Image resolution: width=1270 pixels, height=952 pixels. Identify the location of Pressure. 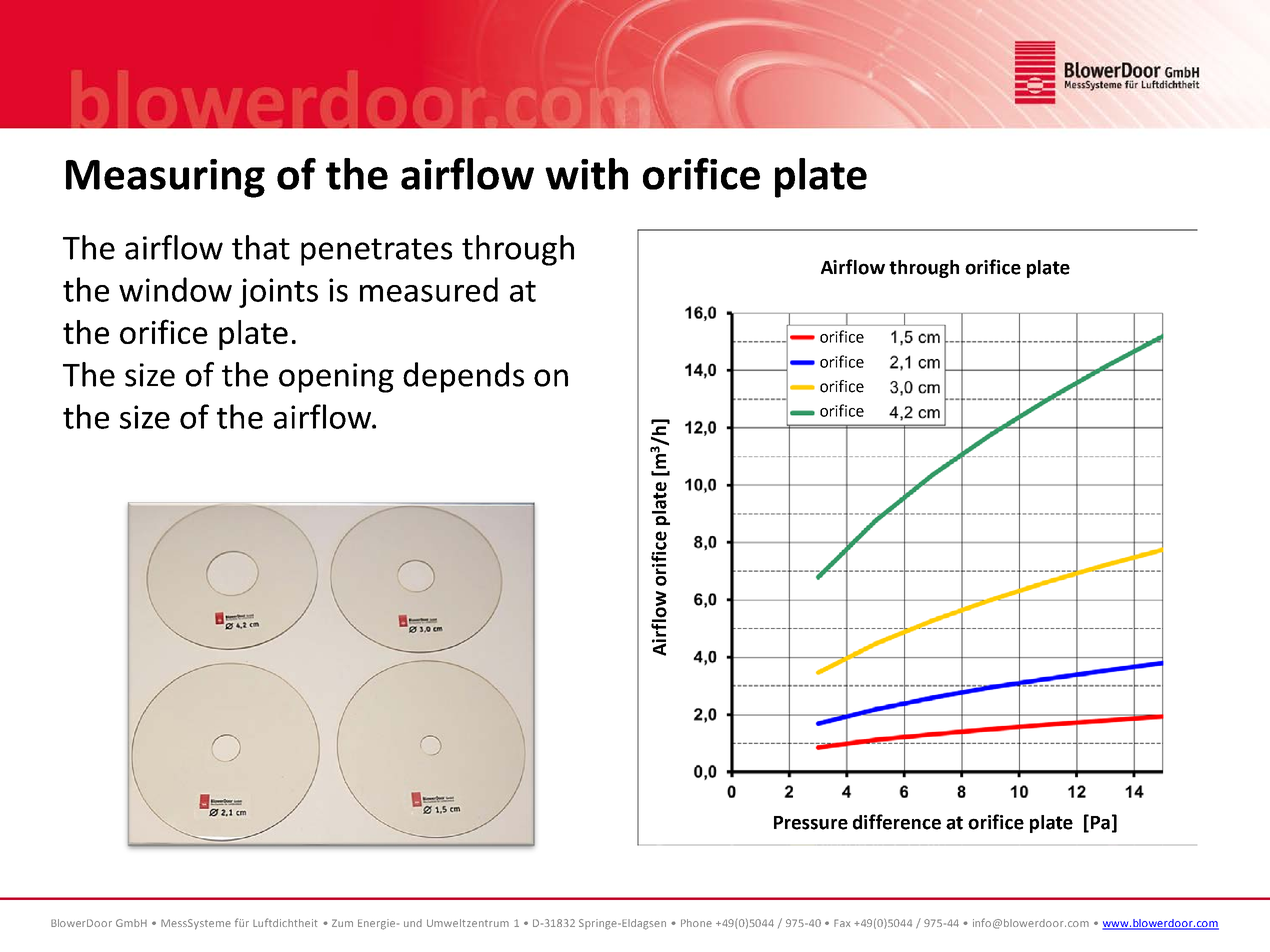
(811, 823).
